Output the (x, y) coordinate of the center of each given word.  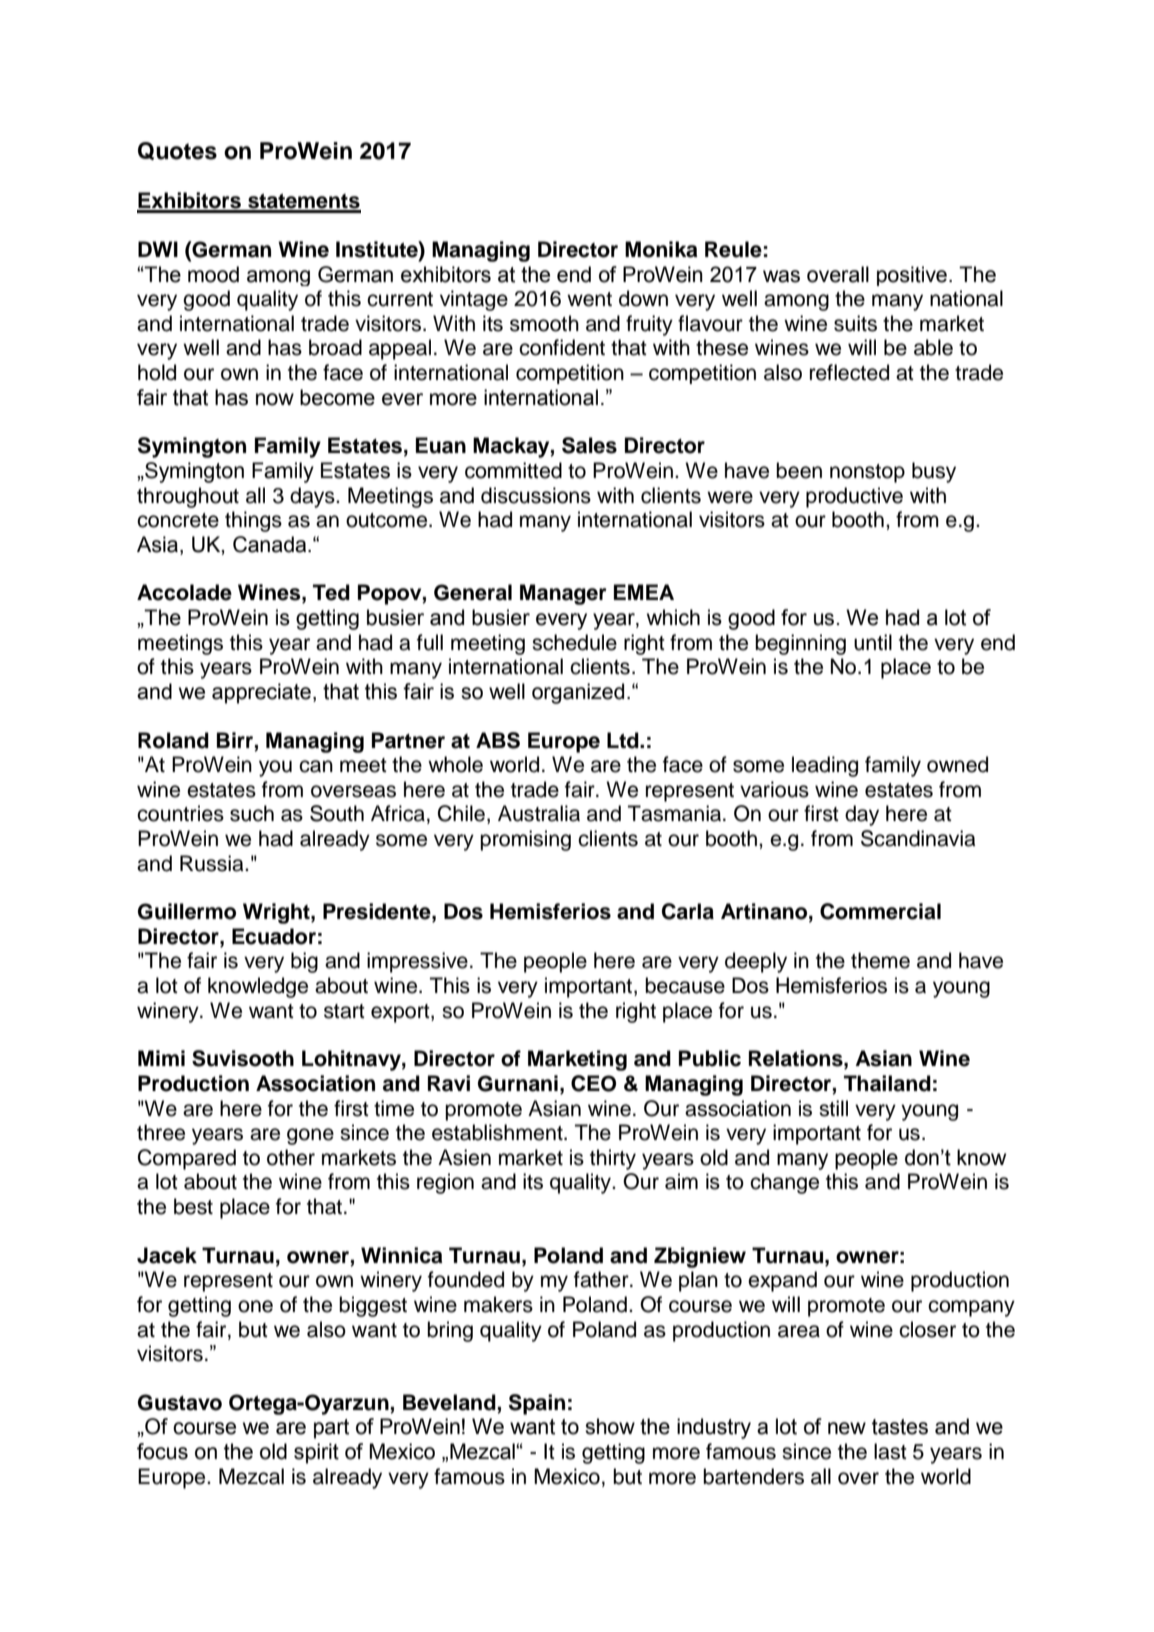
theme (880, 960)
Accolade (184, 592)
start (344, 1011)
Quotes (177, 151)
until (873, 642)
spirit (316, 1453)
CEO (593, 1083)
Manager (563, 594)
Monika (661, 249)
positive (912, 276)
